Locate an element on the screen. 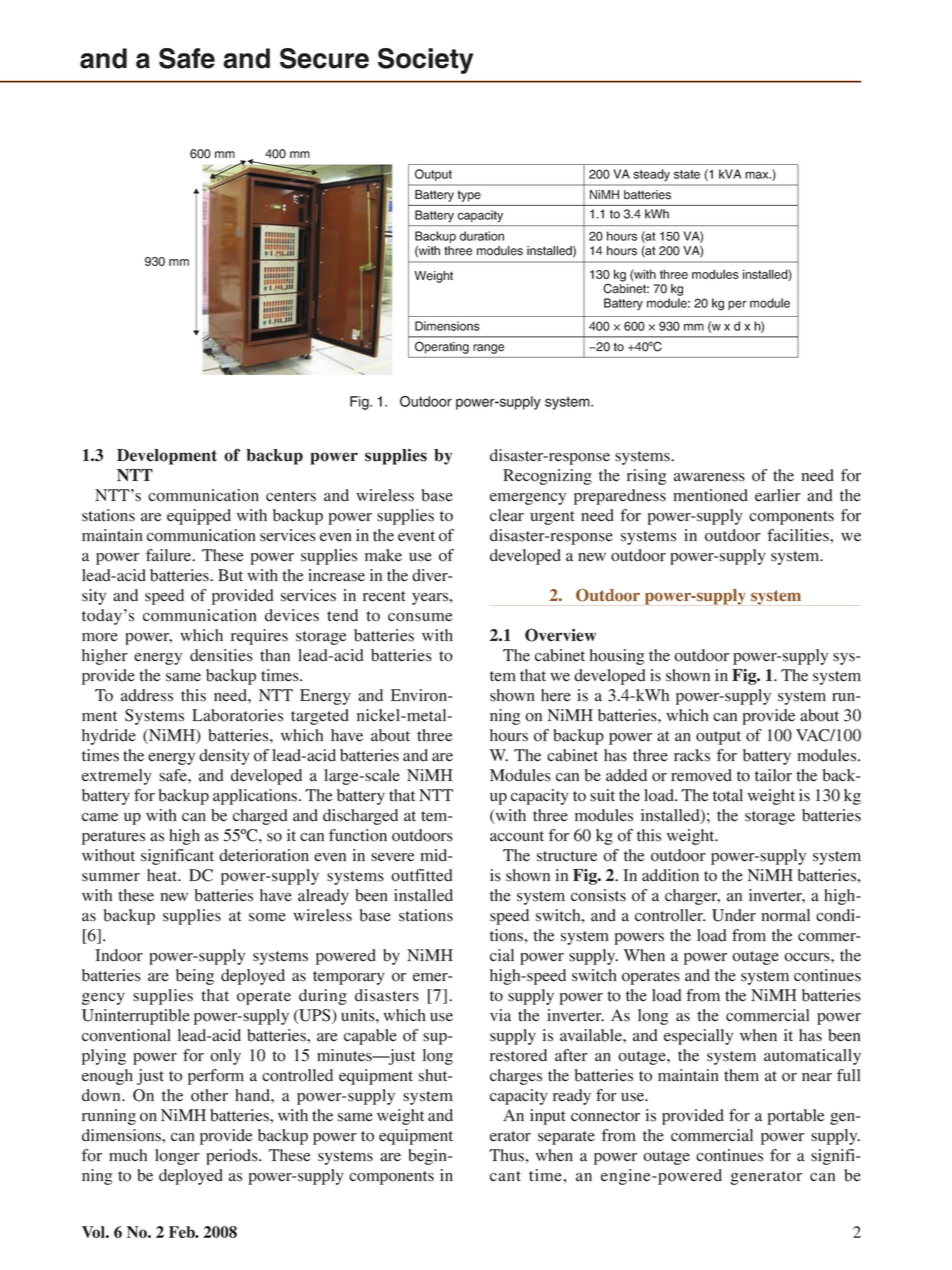 The image size is (952, 1270). Society is located at coordinates (425, 61).
